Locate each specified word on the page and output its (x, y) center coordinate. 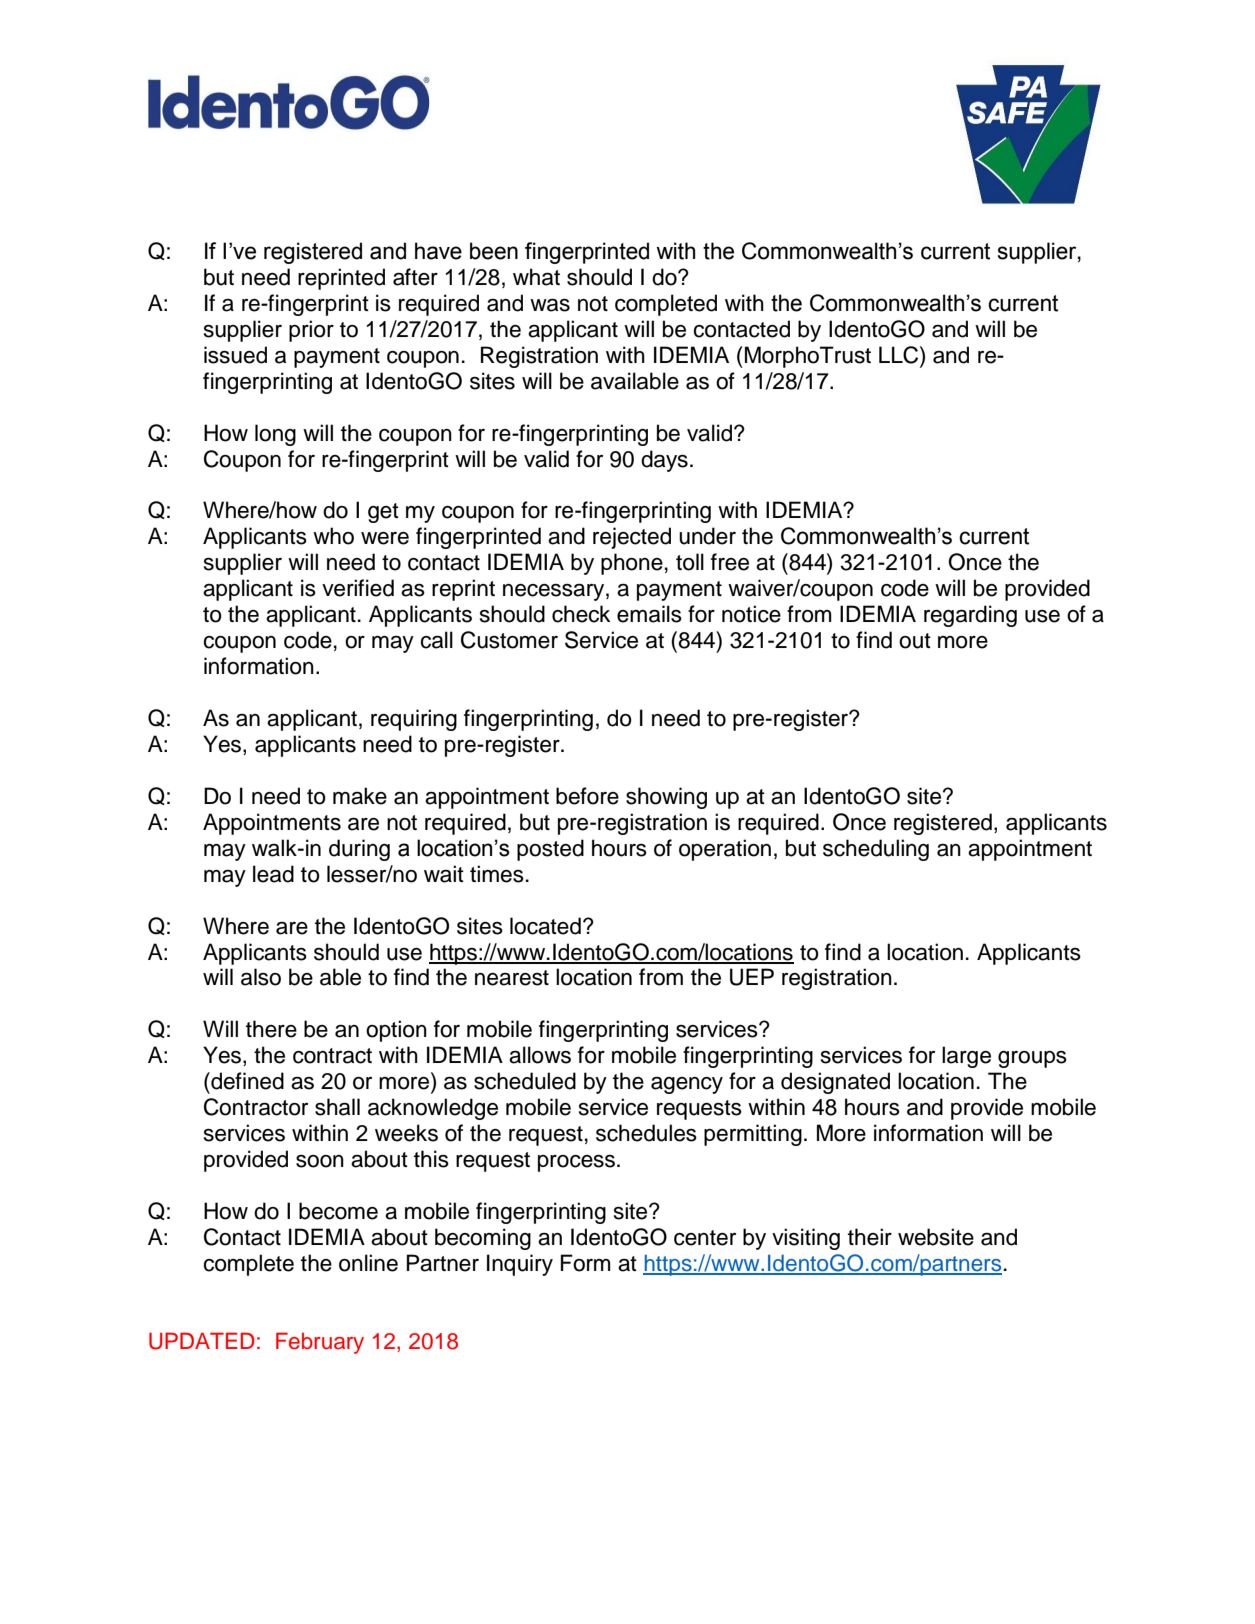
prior (311, 331)
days (664, 461)
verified (358, 588)
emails (649, 614)
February (320, 1343)
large (966, 1057)
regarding (970, 616)
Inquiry (520, 1265)
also (261, 977)
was (550, 305)
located (545, 926)
